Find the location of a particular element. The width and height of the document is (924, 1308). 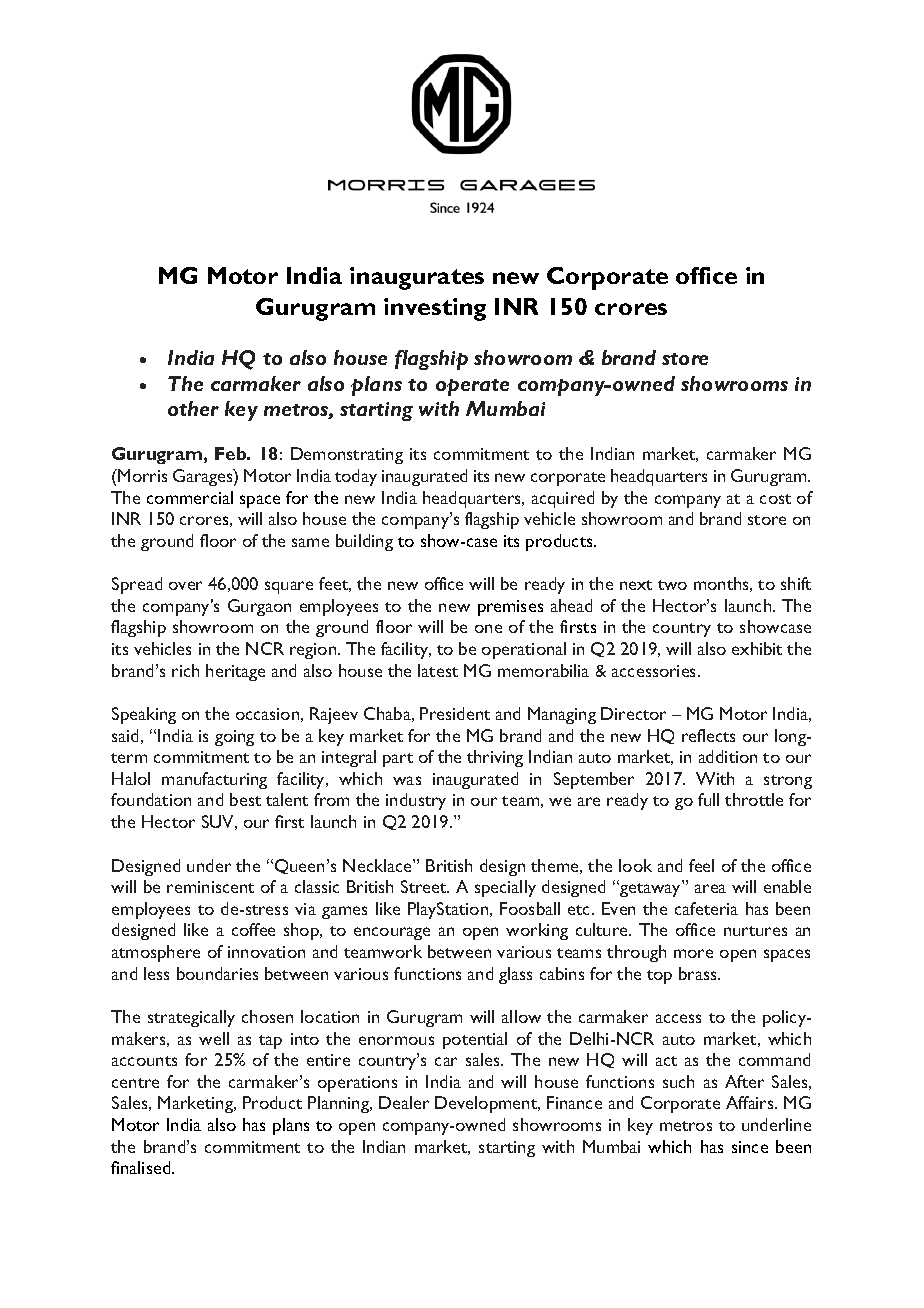

finalised is located at coordinates (142, 1167).
